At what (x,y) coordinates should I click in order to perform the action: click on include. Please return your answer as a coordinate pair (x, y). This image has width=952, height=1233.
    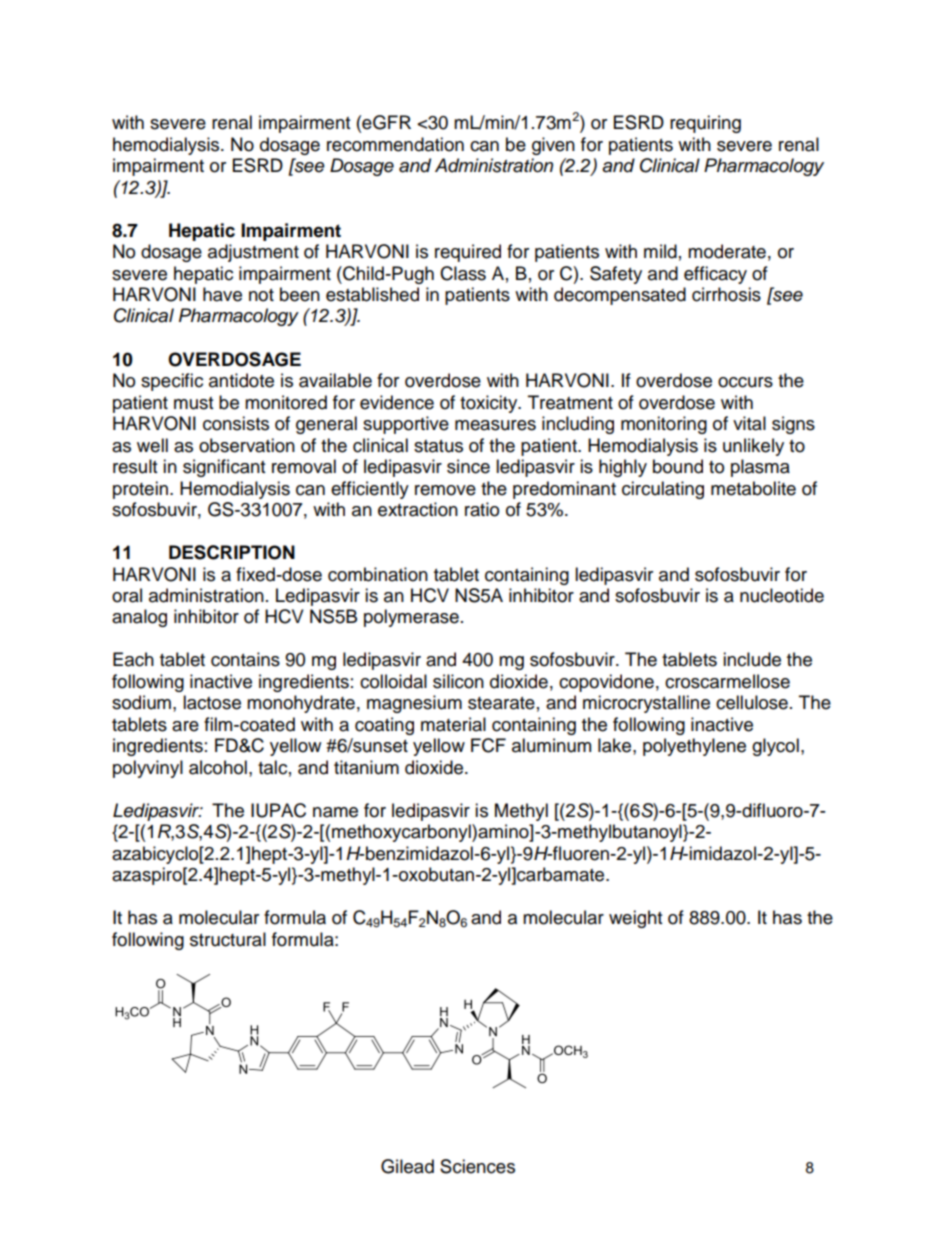
    Looking at the image, I should click on (752, 659).
